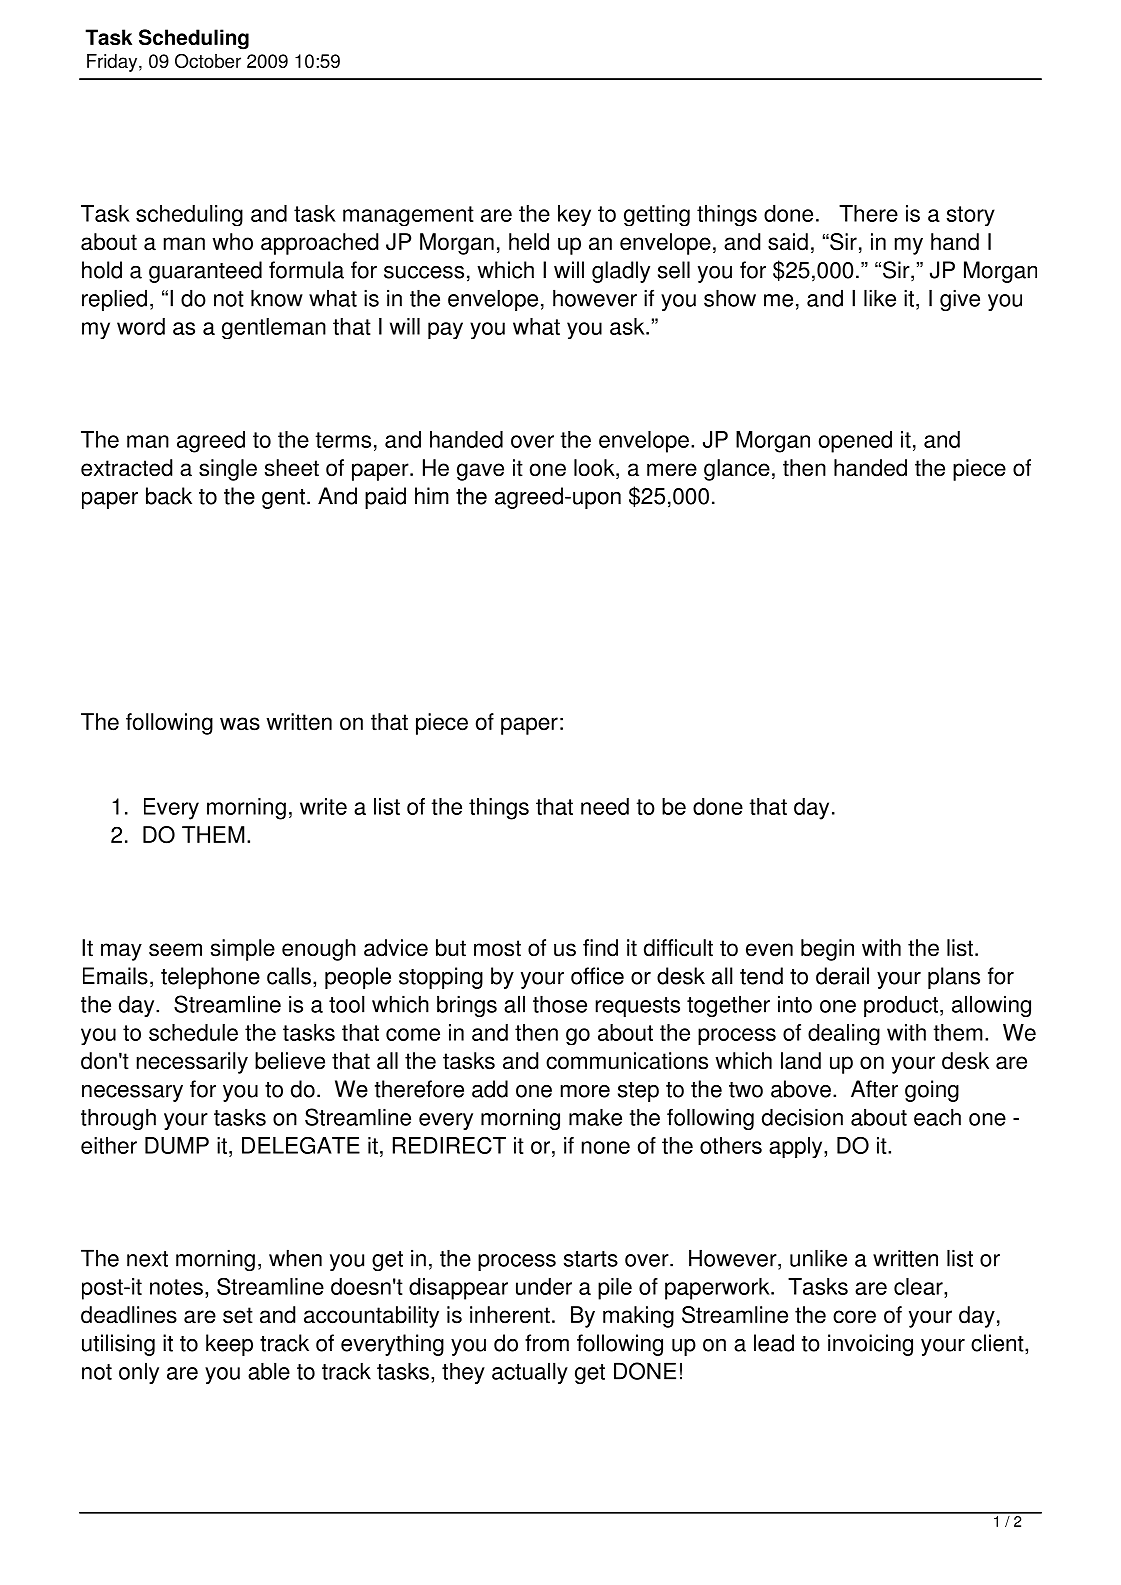 This screenshot has height=1585, width=1121. Describe the element at coordinates (240, 724) in the screenshot. I see `was` at that location.
